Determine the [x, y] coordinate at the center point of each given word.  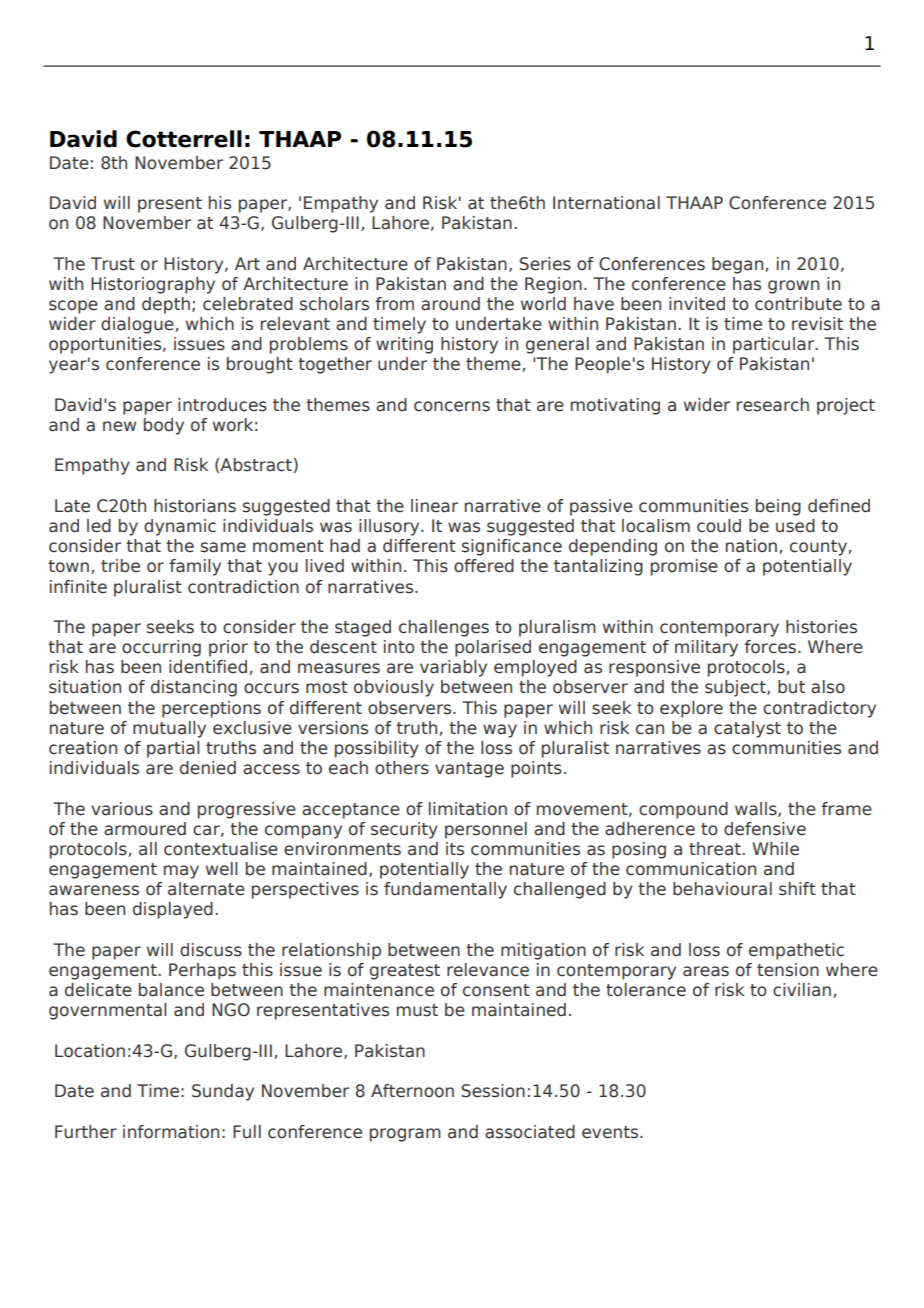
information [171, 1132]
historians [195, 506]
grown [793, 287]
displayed [173, 910]
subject [736, 688]
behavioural [722, 889]
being [778, 507]
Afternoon [412, 1091]
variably [453, 668]
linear [434, 506]
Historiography [153, 285]
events [611, 1132]
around [450, 304]
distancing [194, 688]
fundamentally [445, 890]
